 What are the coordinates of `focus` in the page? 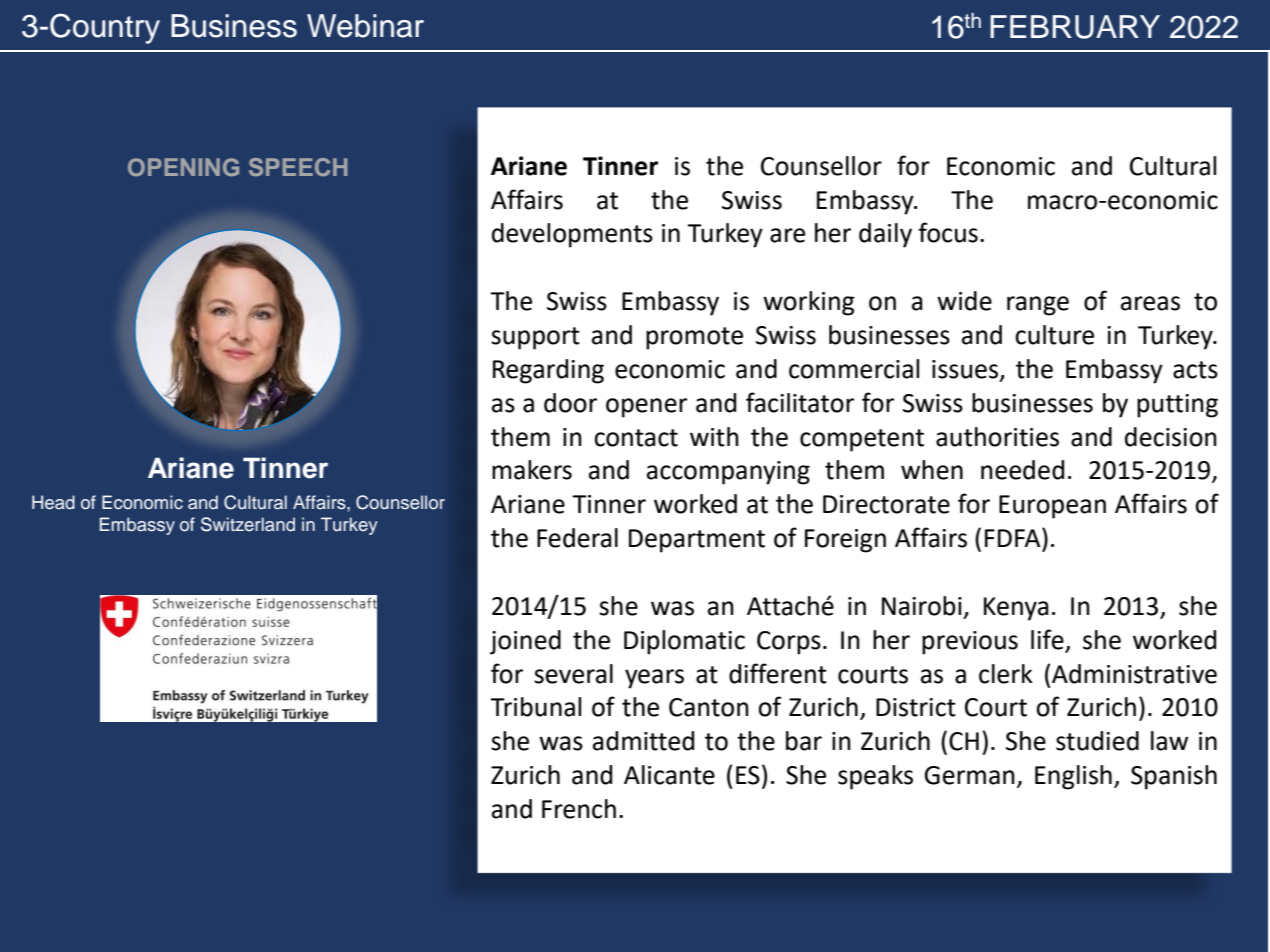 It's located at (948, 232).
